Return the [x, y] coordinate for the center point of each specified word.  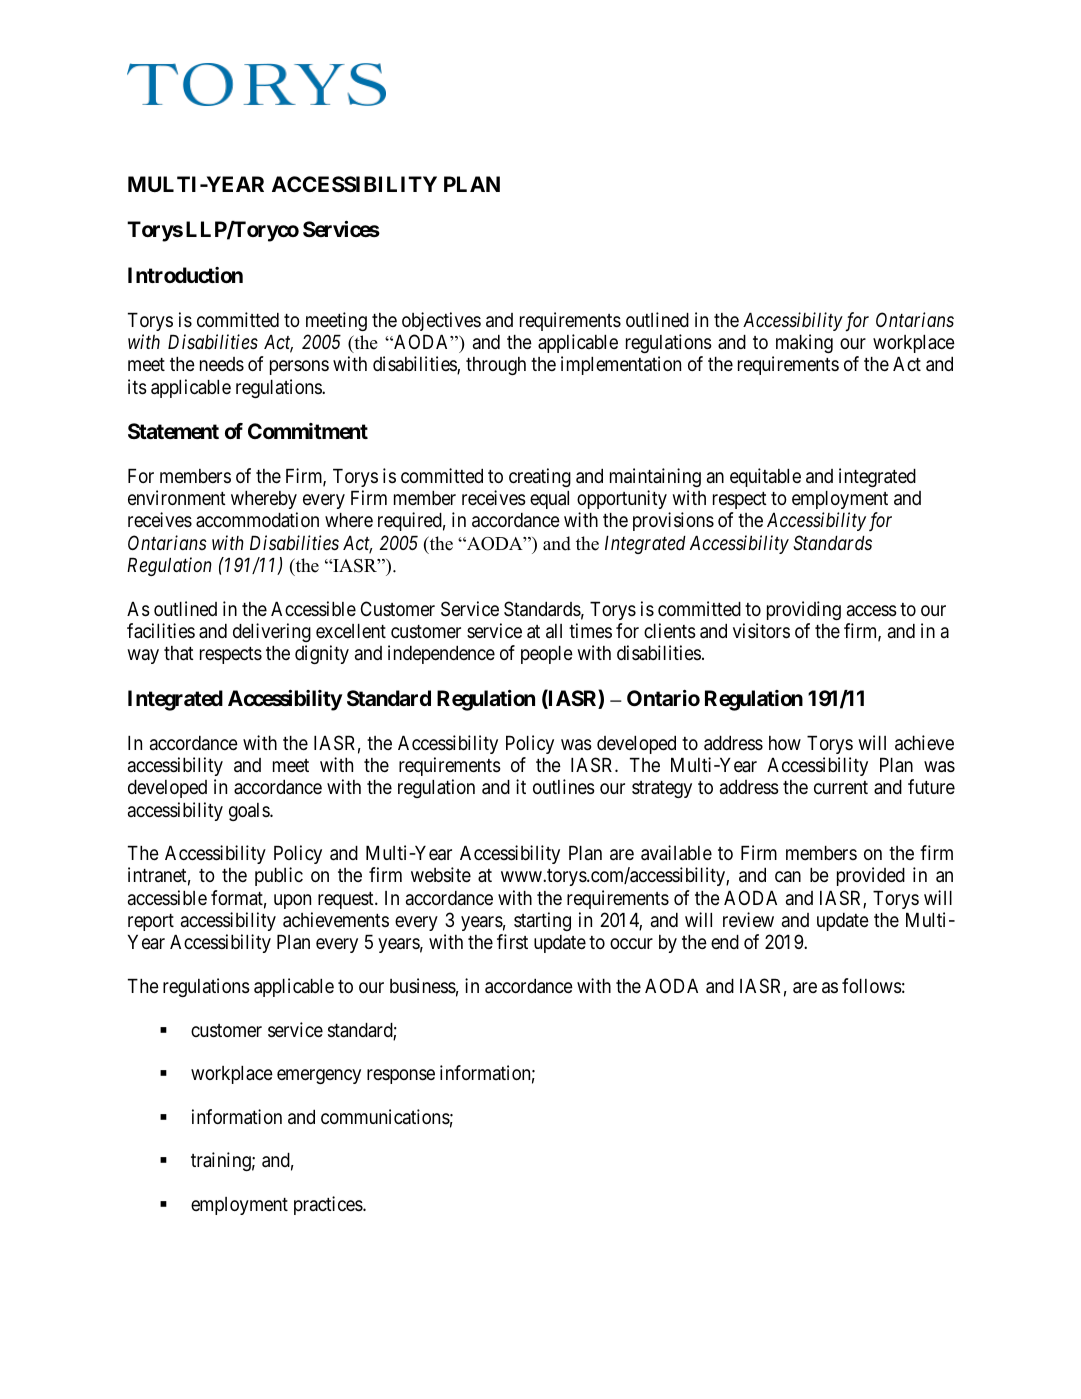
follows [872, 986]
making [804, 343]
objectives [441, 321]
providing [804, 610]
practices [329, 1205]
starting [542, 921]
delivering [272, 632]
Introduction [185, 275]
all [554, 631]
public [279, 876]
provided [871, 876]
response [401, 1076]
